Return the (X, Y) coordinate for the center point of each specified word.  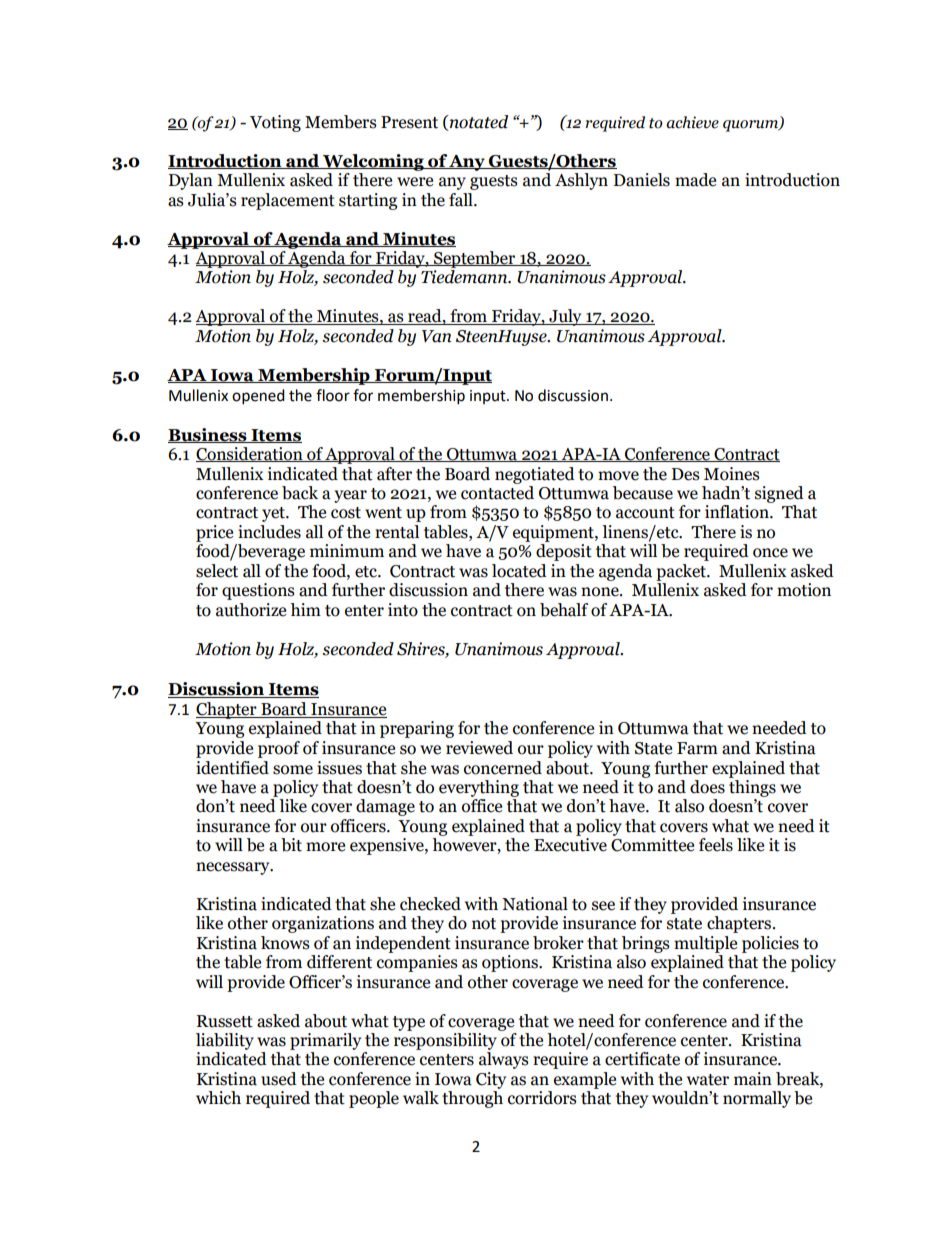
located (519, 571)
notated (477, 122)
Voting (275, 123)
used (279, 1079)
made (695, 180)
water (708, 1080)
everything (479, 788)
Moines (732, 474)
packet (682, 572)
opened (258, 397)
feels (716, 845)
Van (437, 336)
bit (291, 845)
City (491, 1080)
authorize (251, 610)
